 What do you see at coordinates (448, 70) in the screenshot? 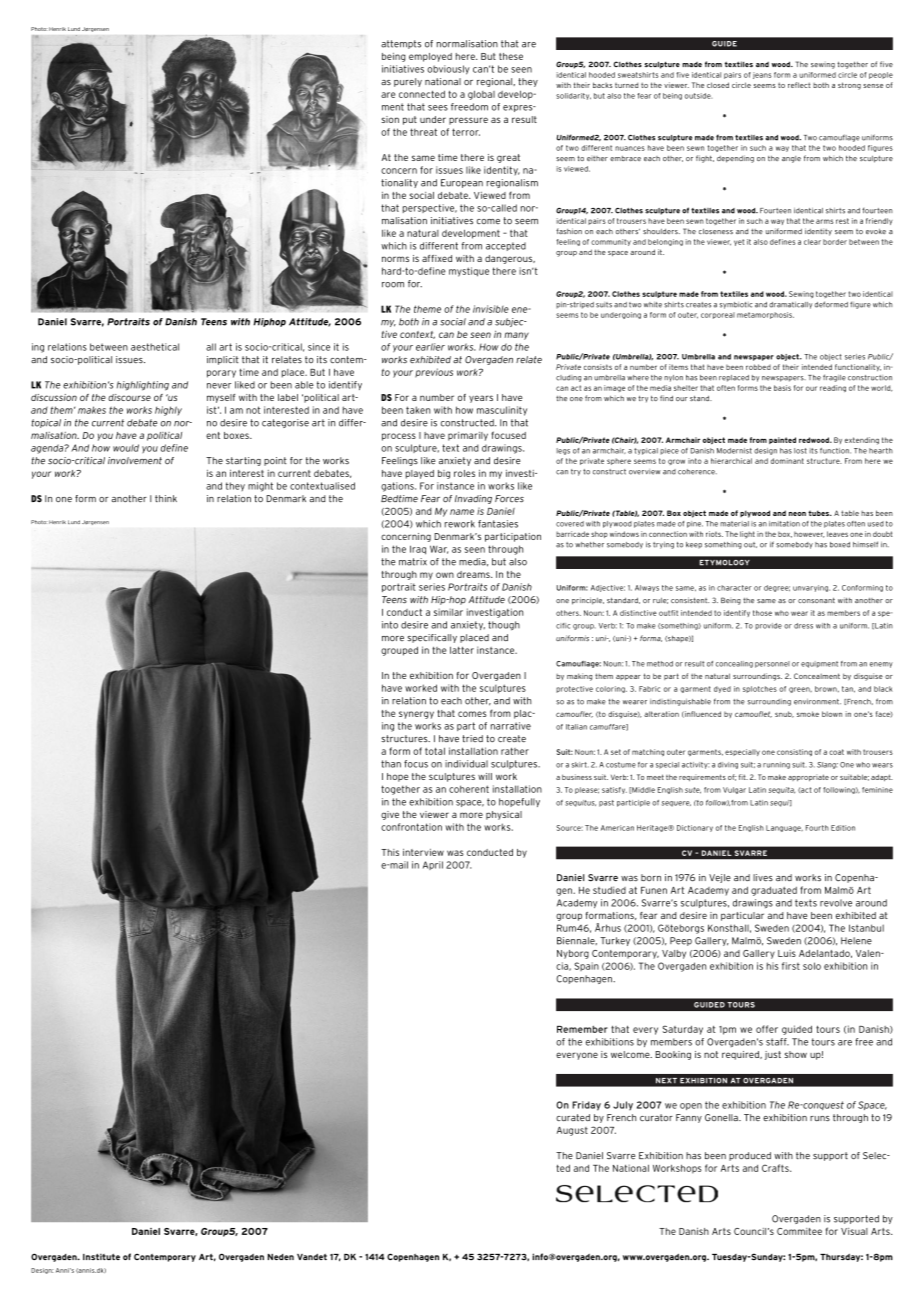
I see `obviously` at bounding box center [448, 70].
